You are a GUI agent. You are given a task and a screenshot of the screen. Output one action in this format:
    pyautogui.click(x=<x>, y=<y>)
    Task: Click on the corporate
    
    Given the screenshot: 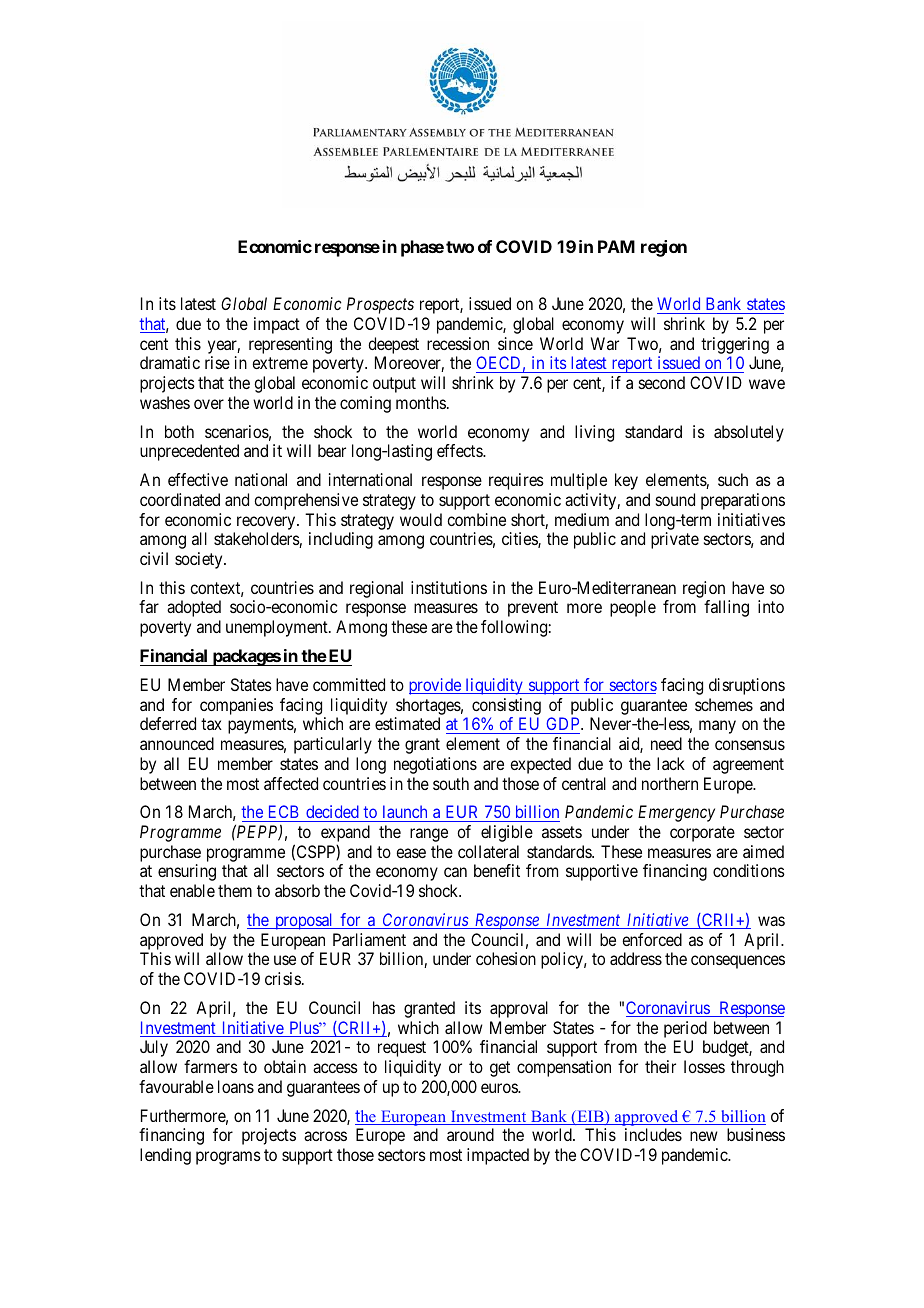 What is the action you would take?
    pyautogui.click(x=702, y=834)
